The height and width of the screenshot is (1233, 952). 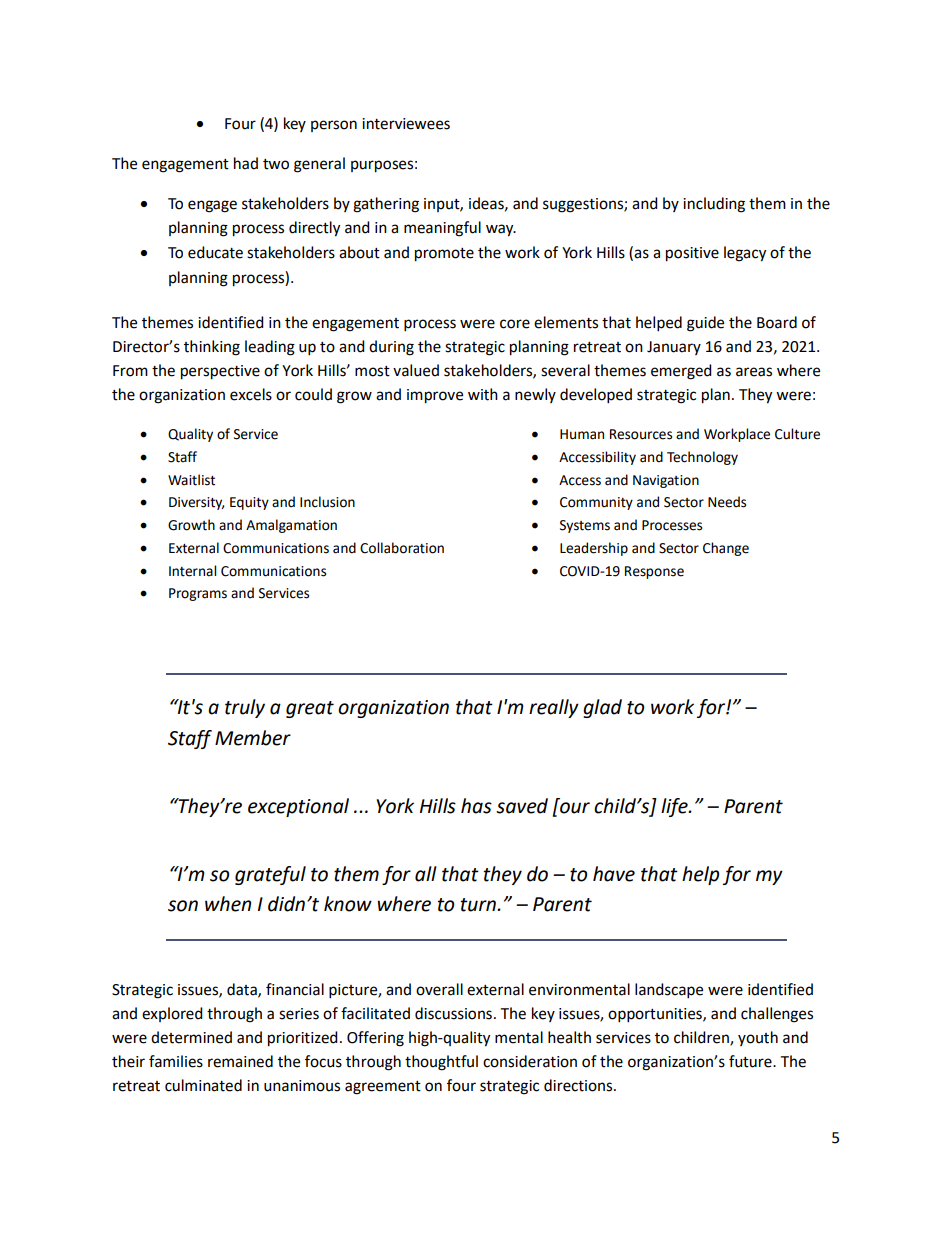 I want to click on Collaboration, so click(x=402, y=548).
